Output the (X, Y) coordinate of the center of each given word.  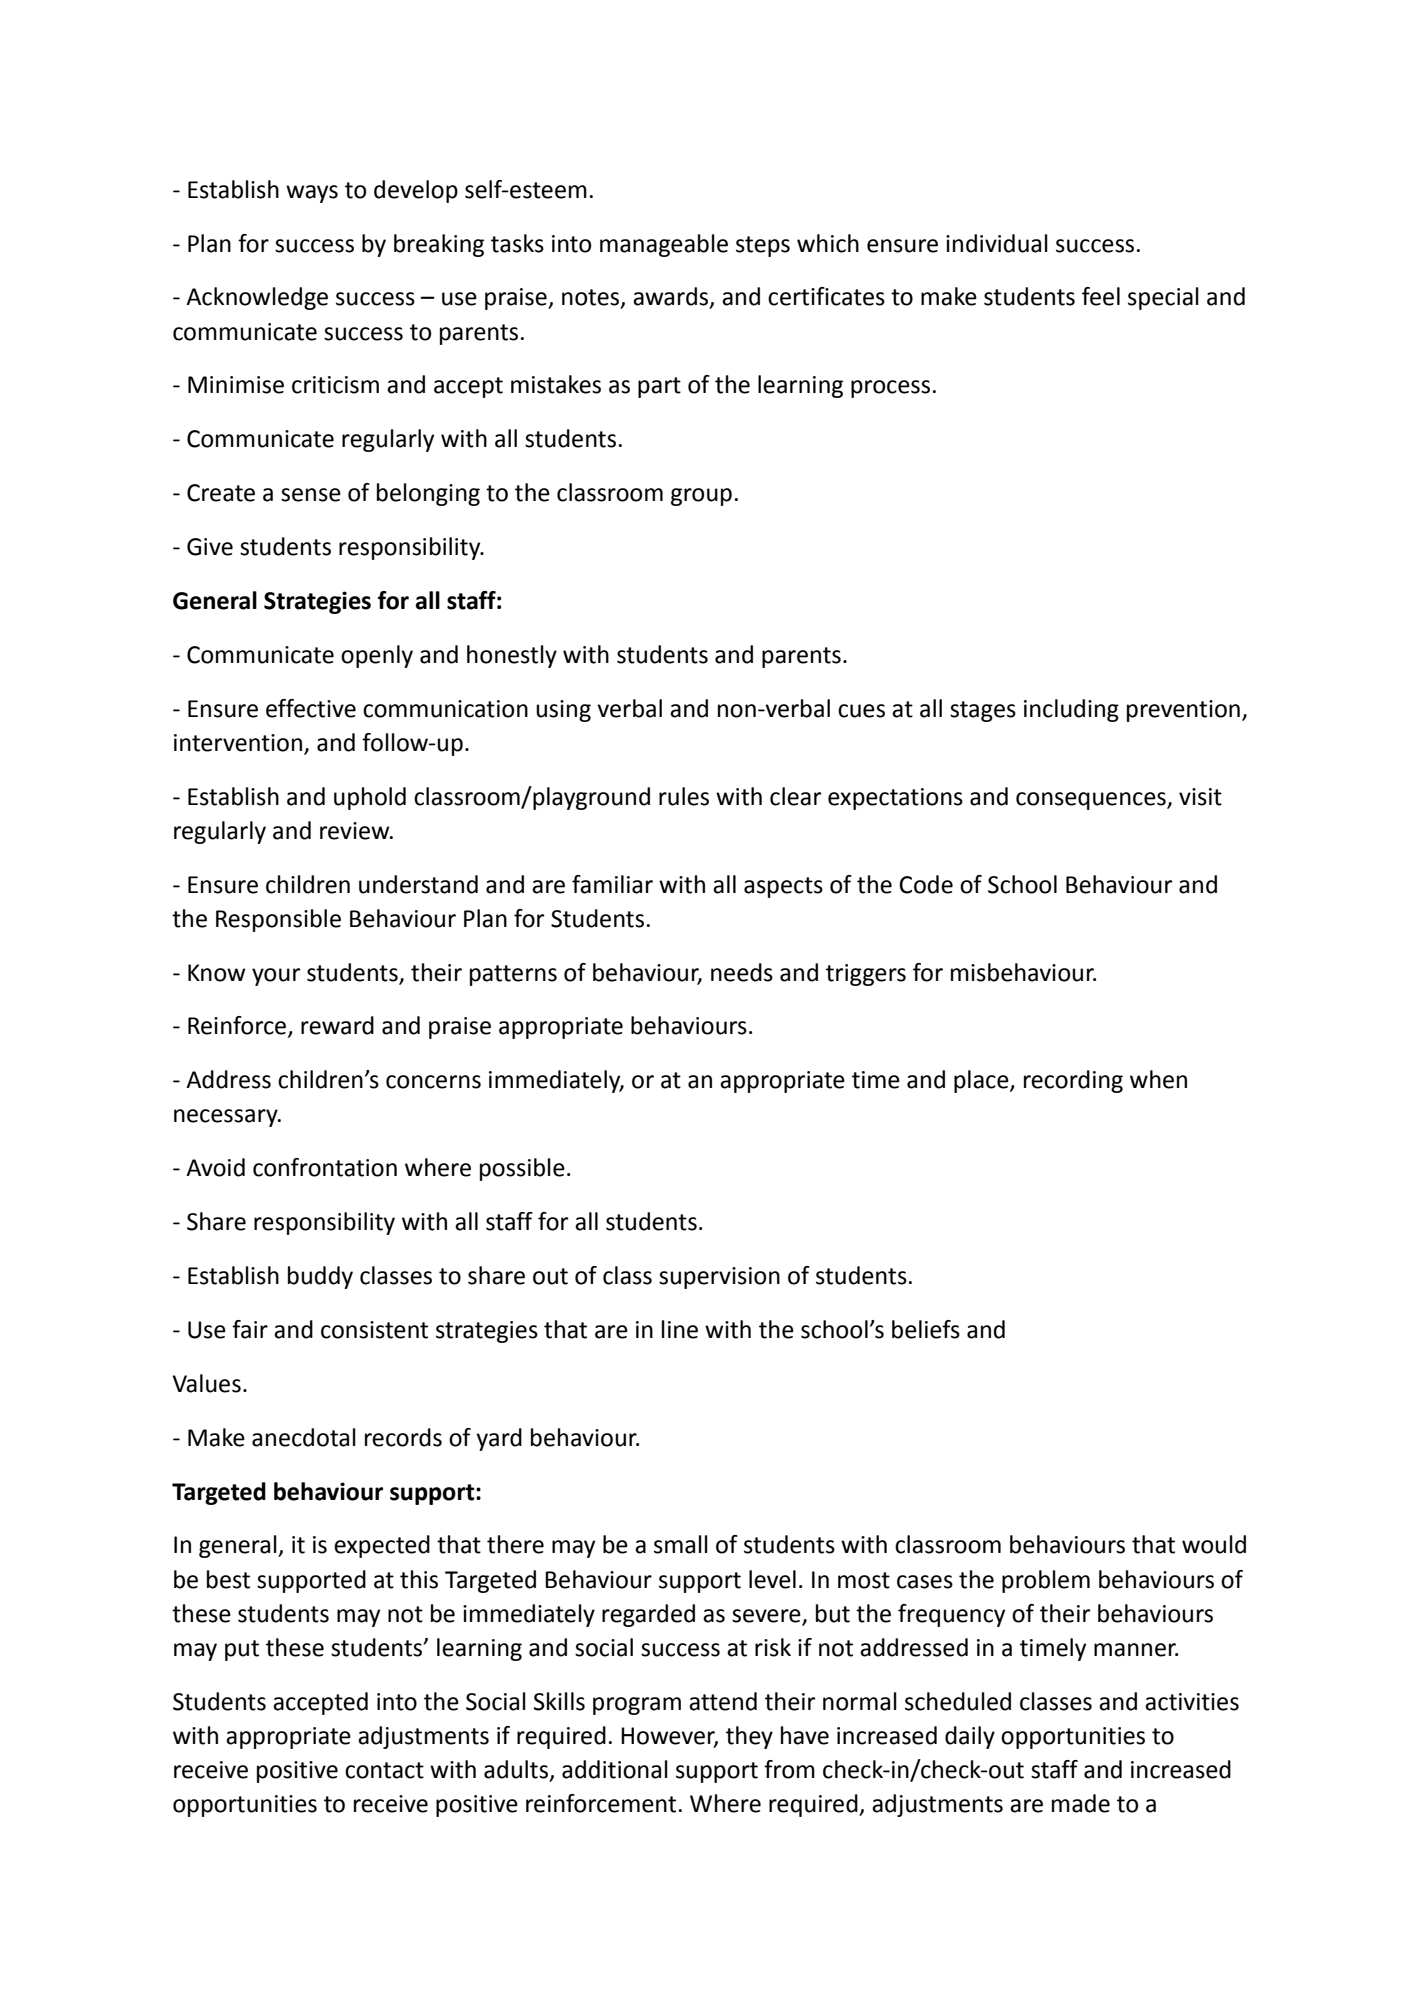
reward (337, 1025)
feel (1101, 296)
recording (1073, 1081)
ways (312, 194)
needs (742, 972)
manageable (664, 245)
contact (384, 1770)
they (749, 1737)
